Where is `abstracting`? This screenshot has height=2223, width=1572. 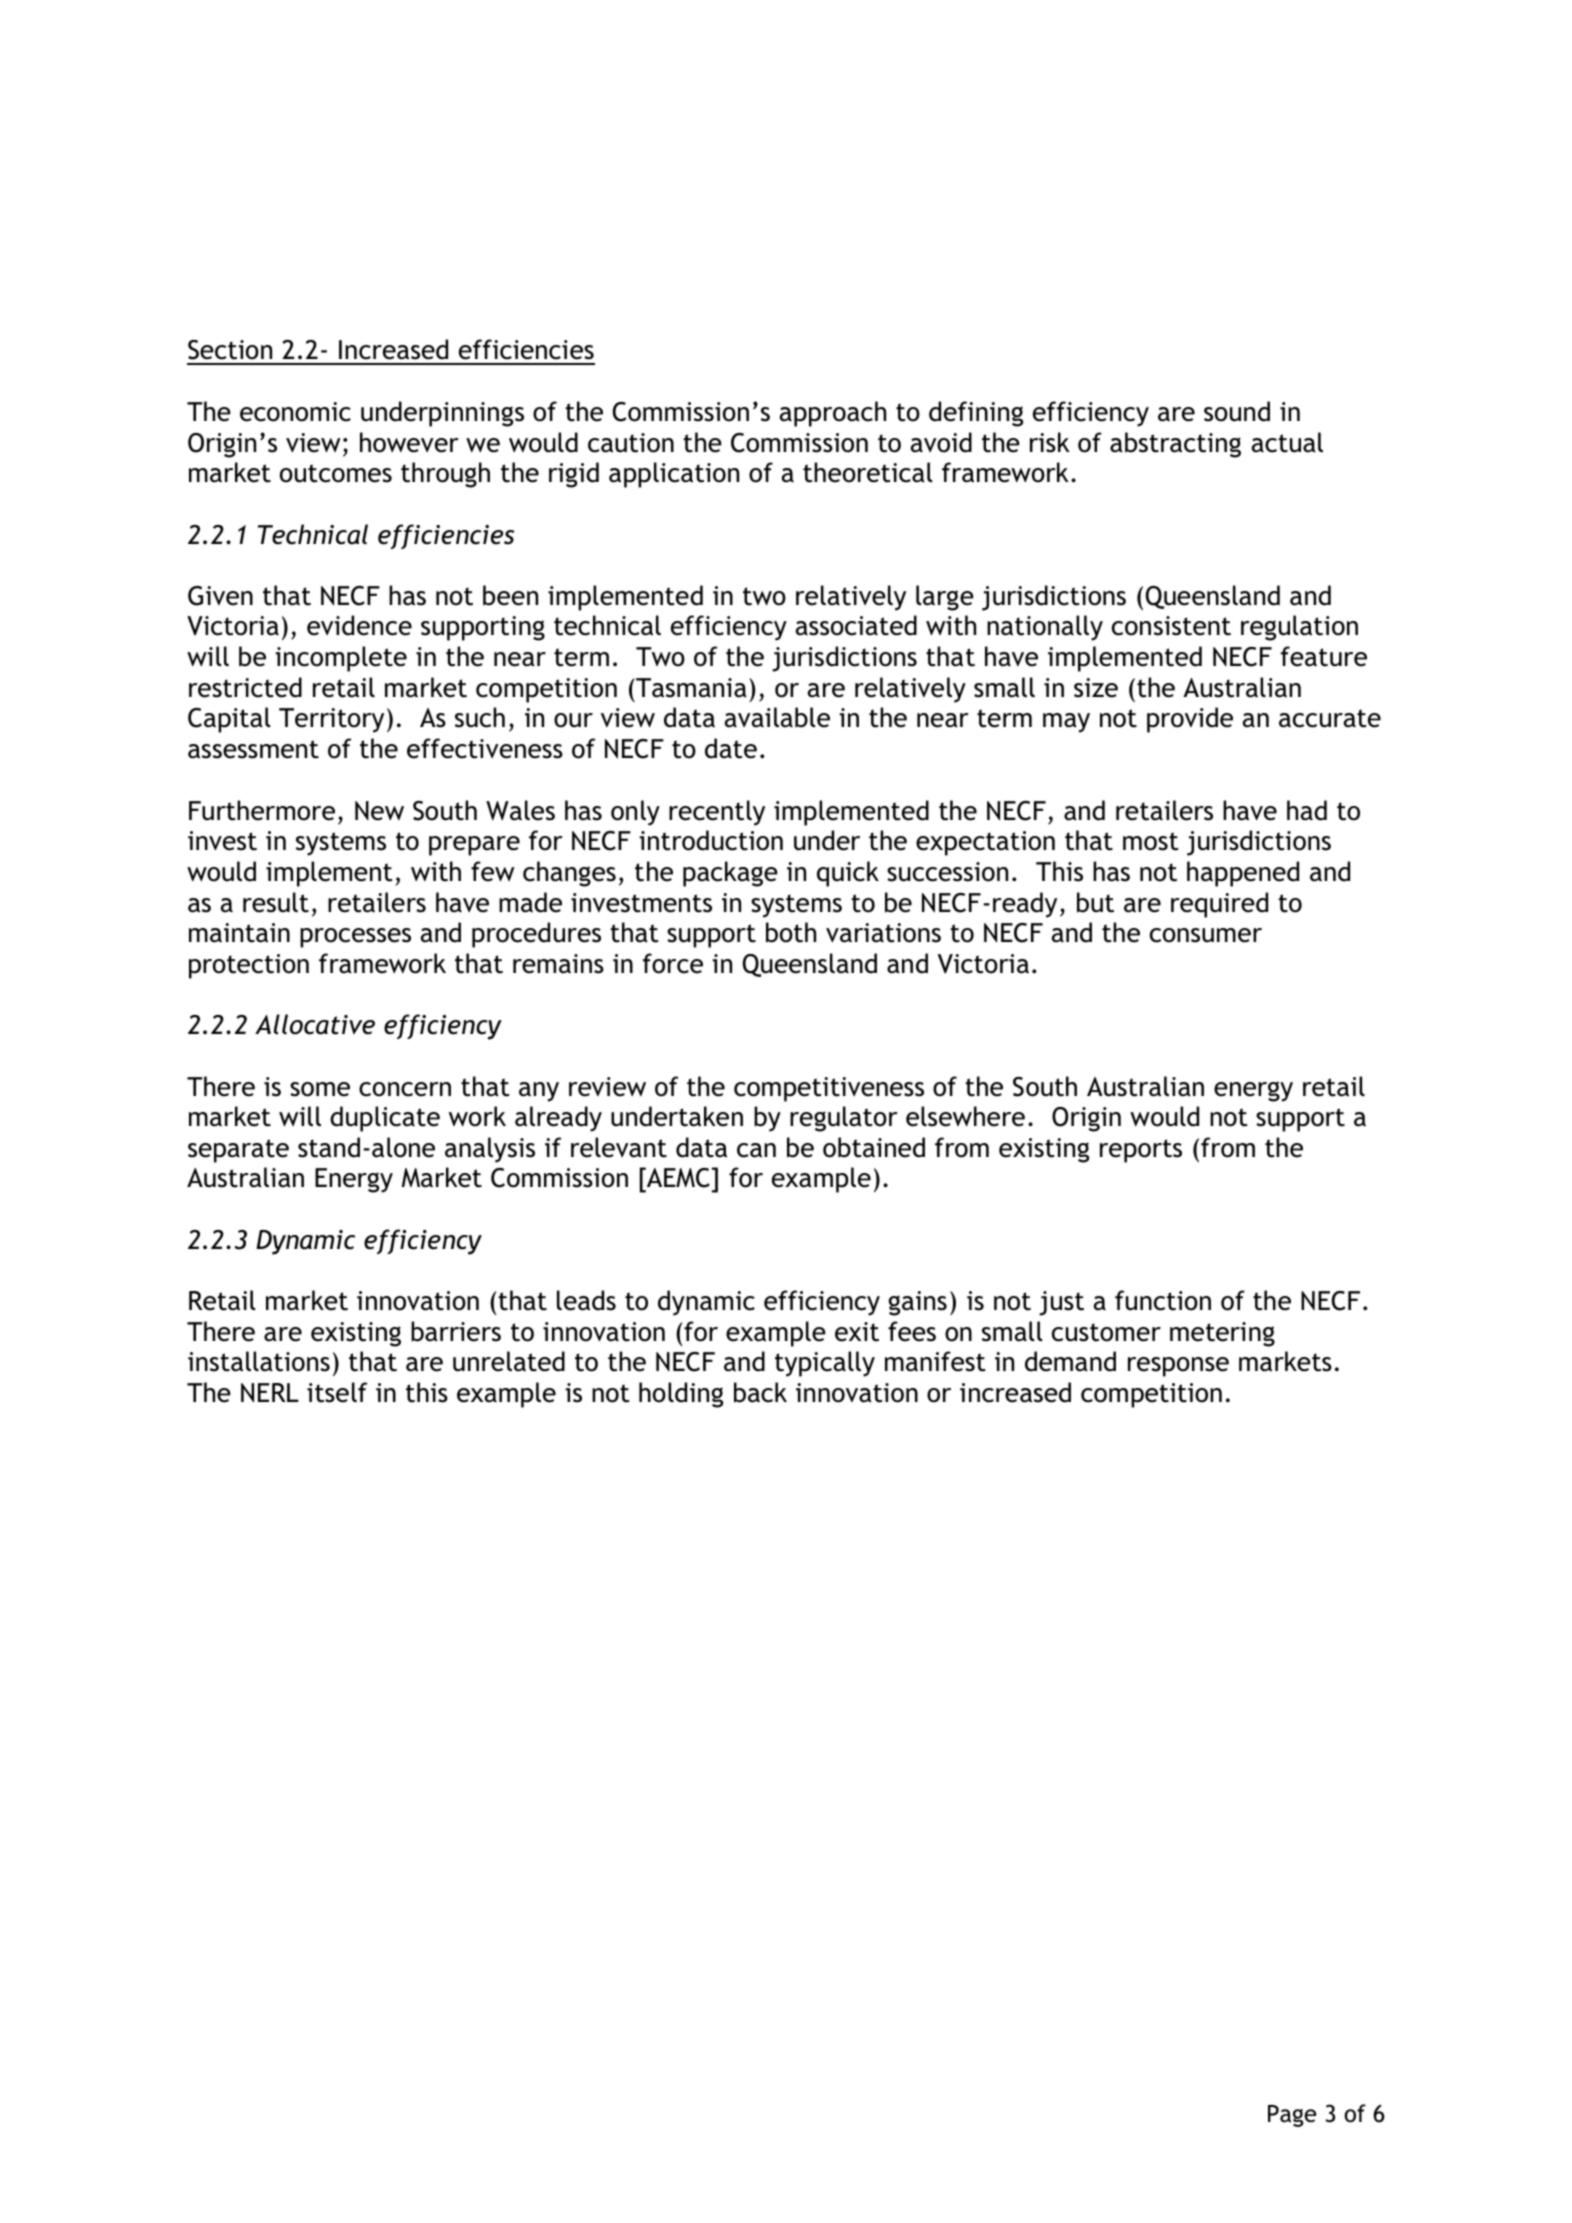 abstracting is located at coordinates (1175, 445).
